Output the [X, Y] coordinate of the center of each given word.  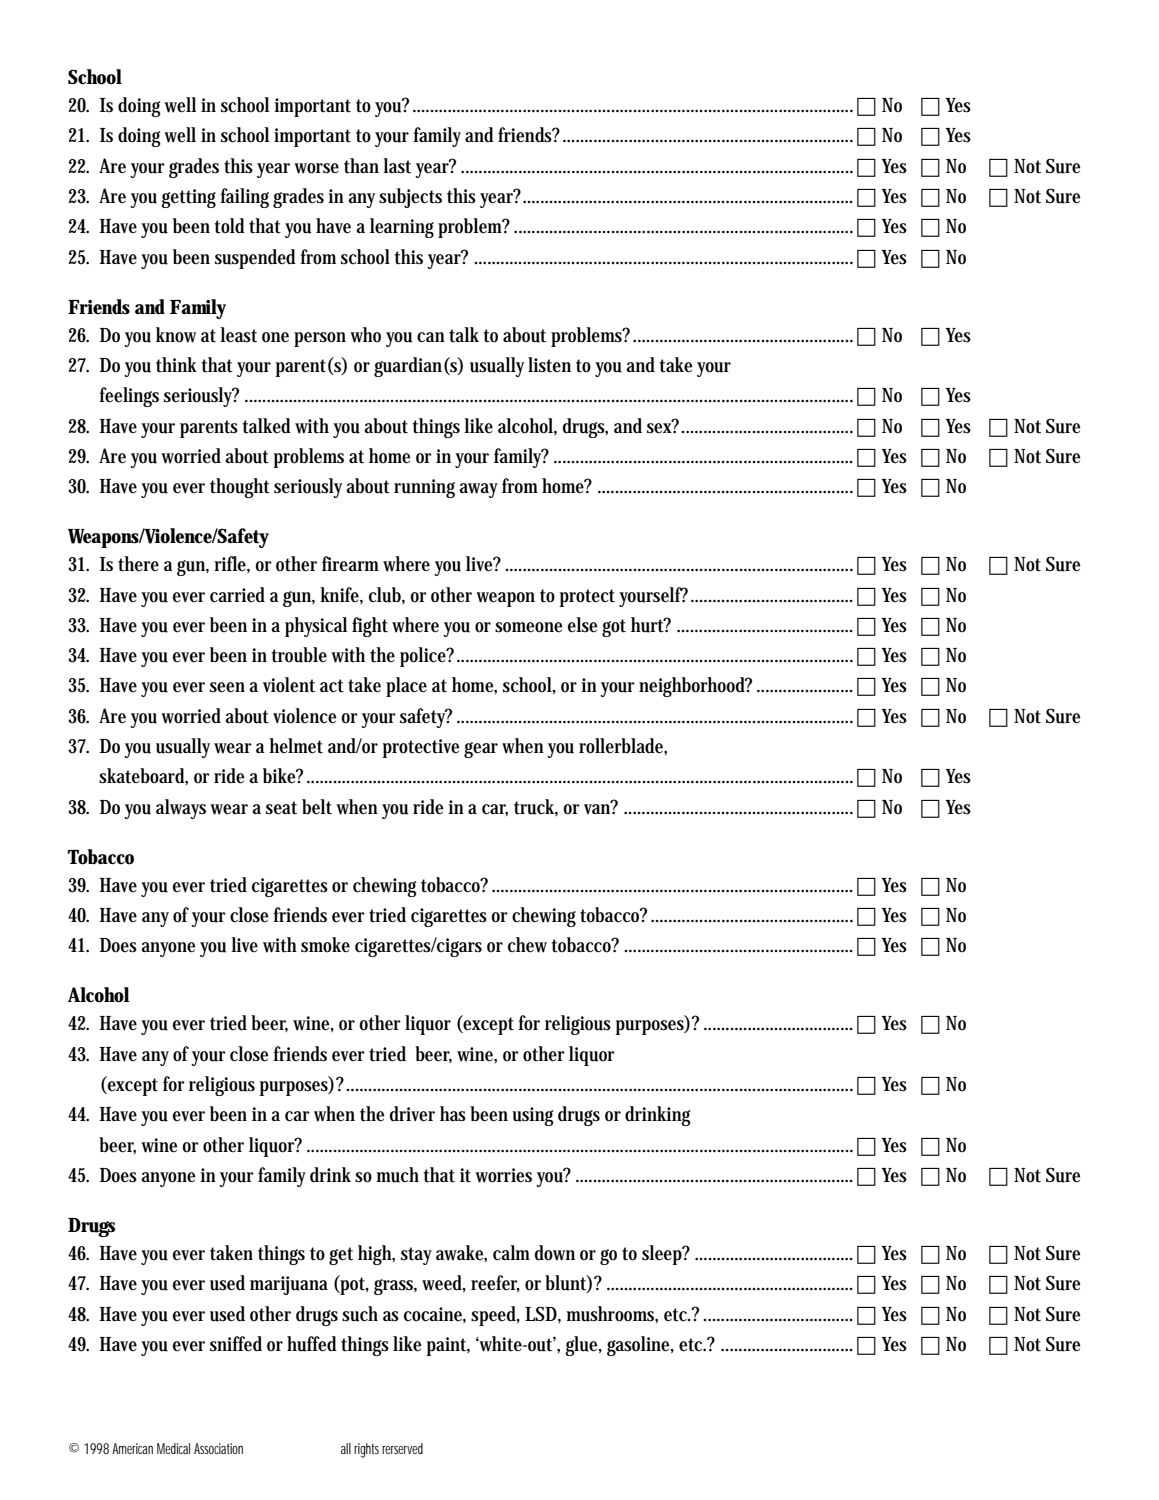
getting [188, 198]
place [406, 687]
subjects [410, 198]
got [614, 628]
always [181, 809]
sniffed [236, 1344]
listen [549, 365]
